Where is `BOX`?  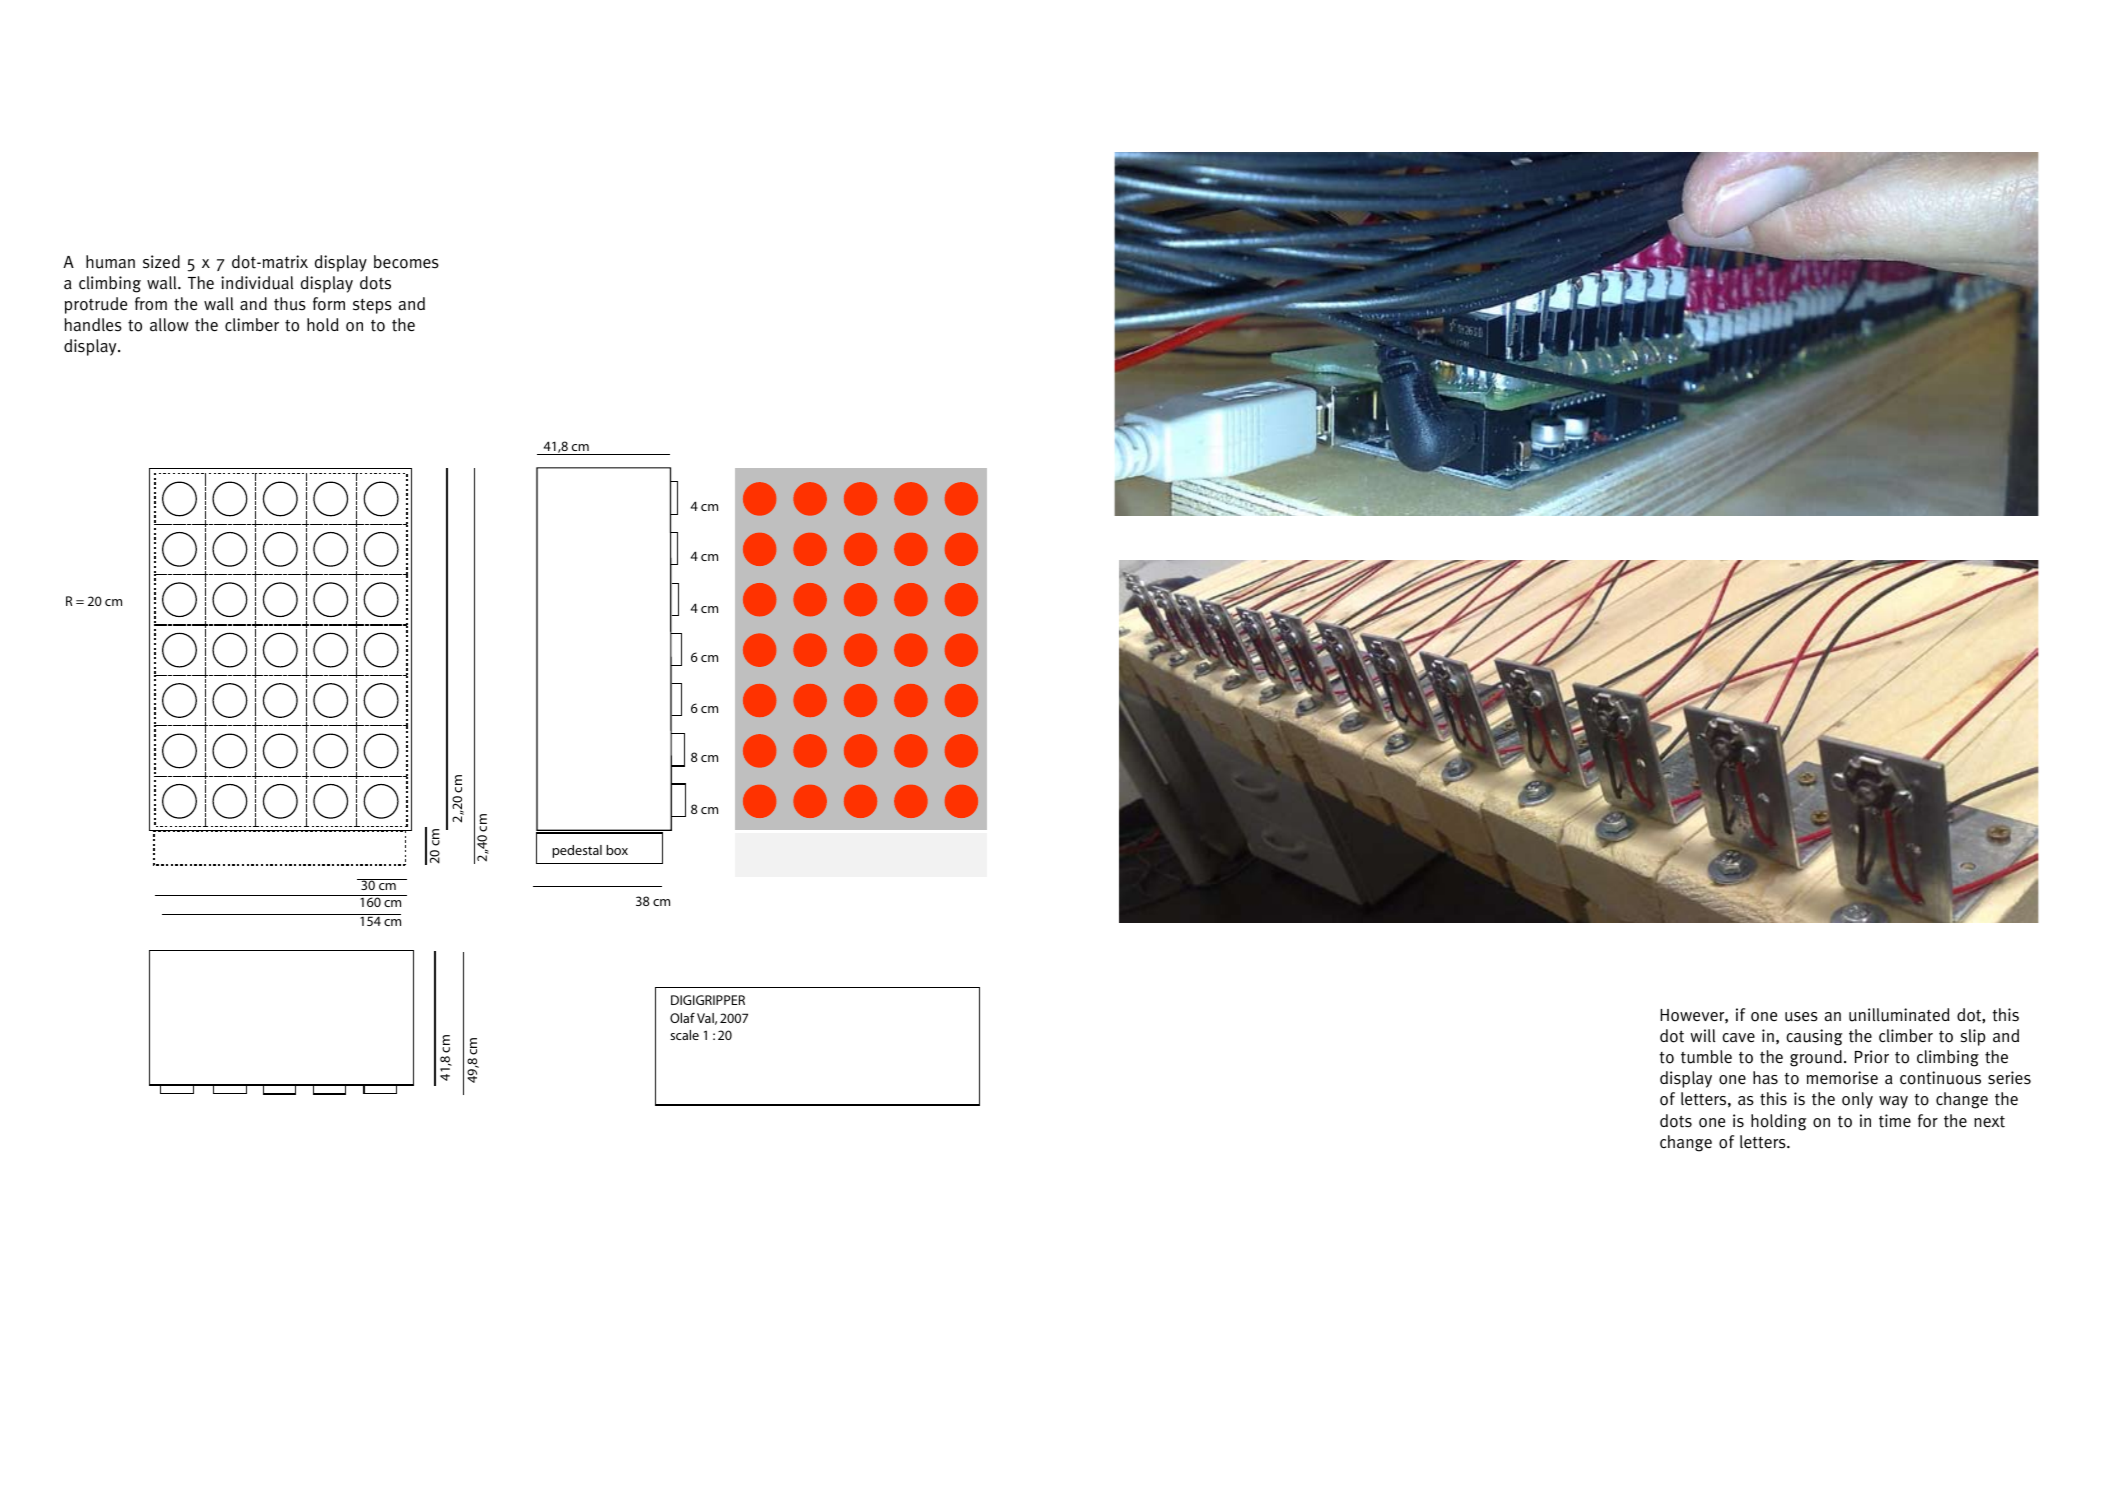
BOX is located at coordinates (617, 850).
